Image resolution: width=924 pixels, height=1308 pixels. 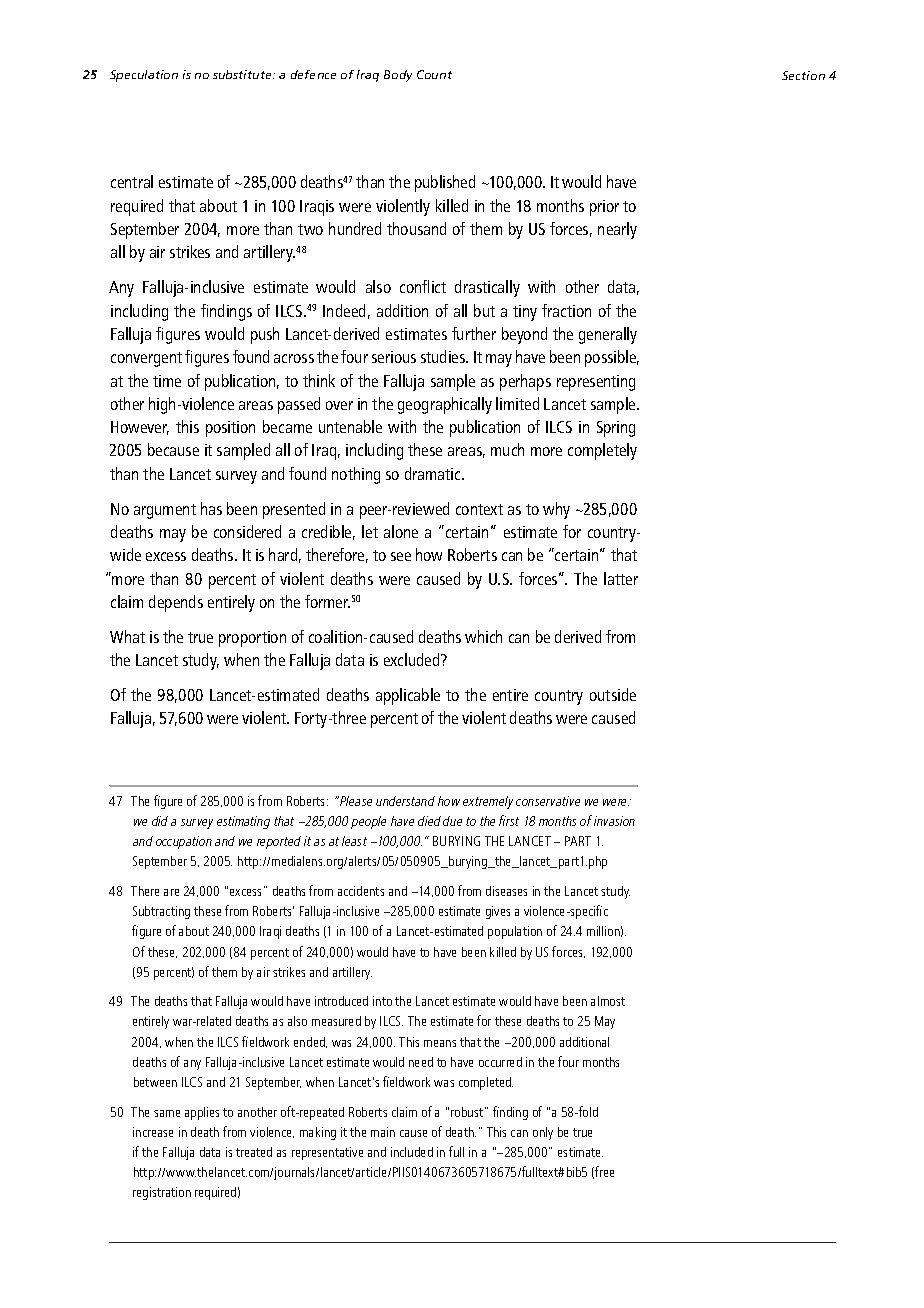 I want to click on latter, so click(x=621, y=578).
